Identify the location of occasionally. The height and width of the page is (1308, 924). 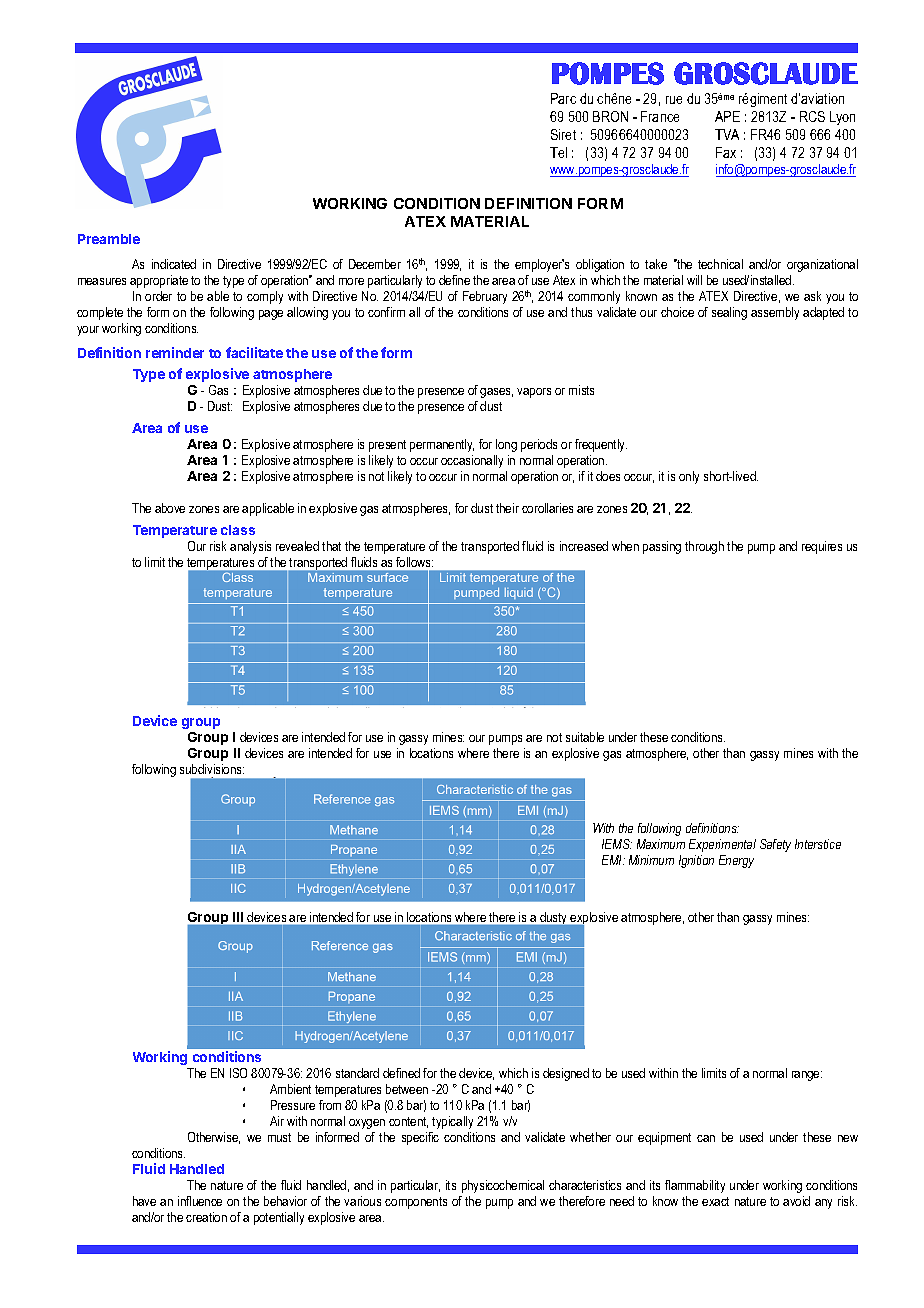
(472, 461).
